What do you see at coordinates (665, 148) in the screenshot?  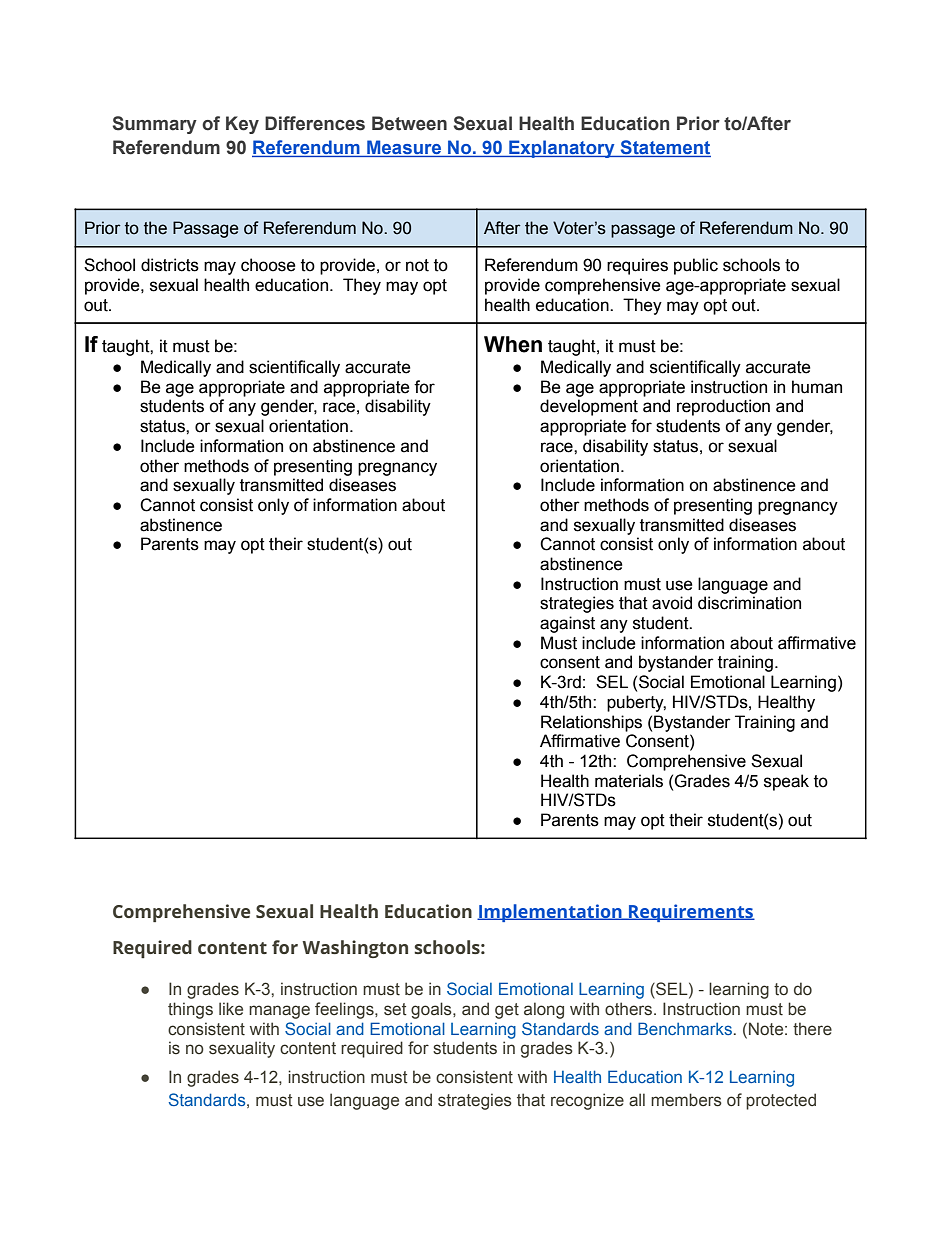 I see `Statement` at bounding box center [665, 148].
